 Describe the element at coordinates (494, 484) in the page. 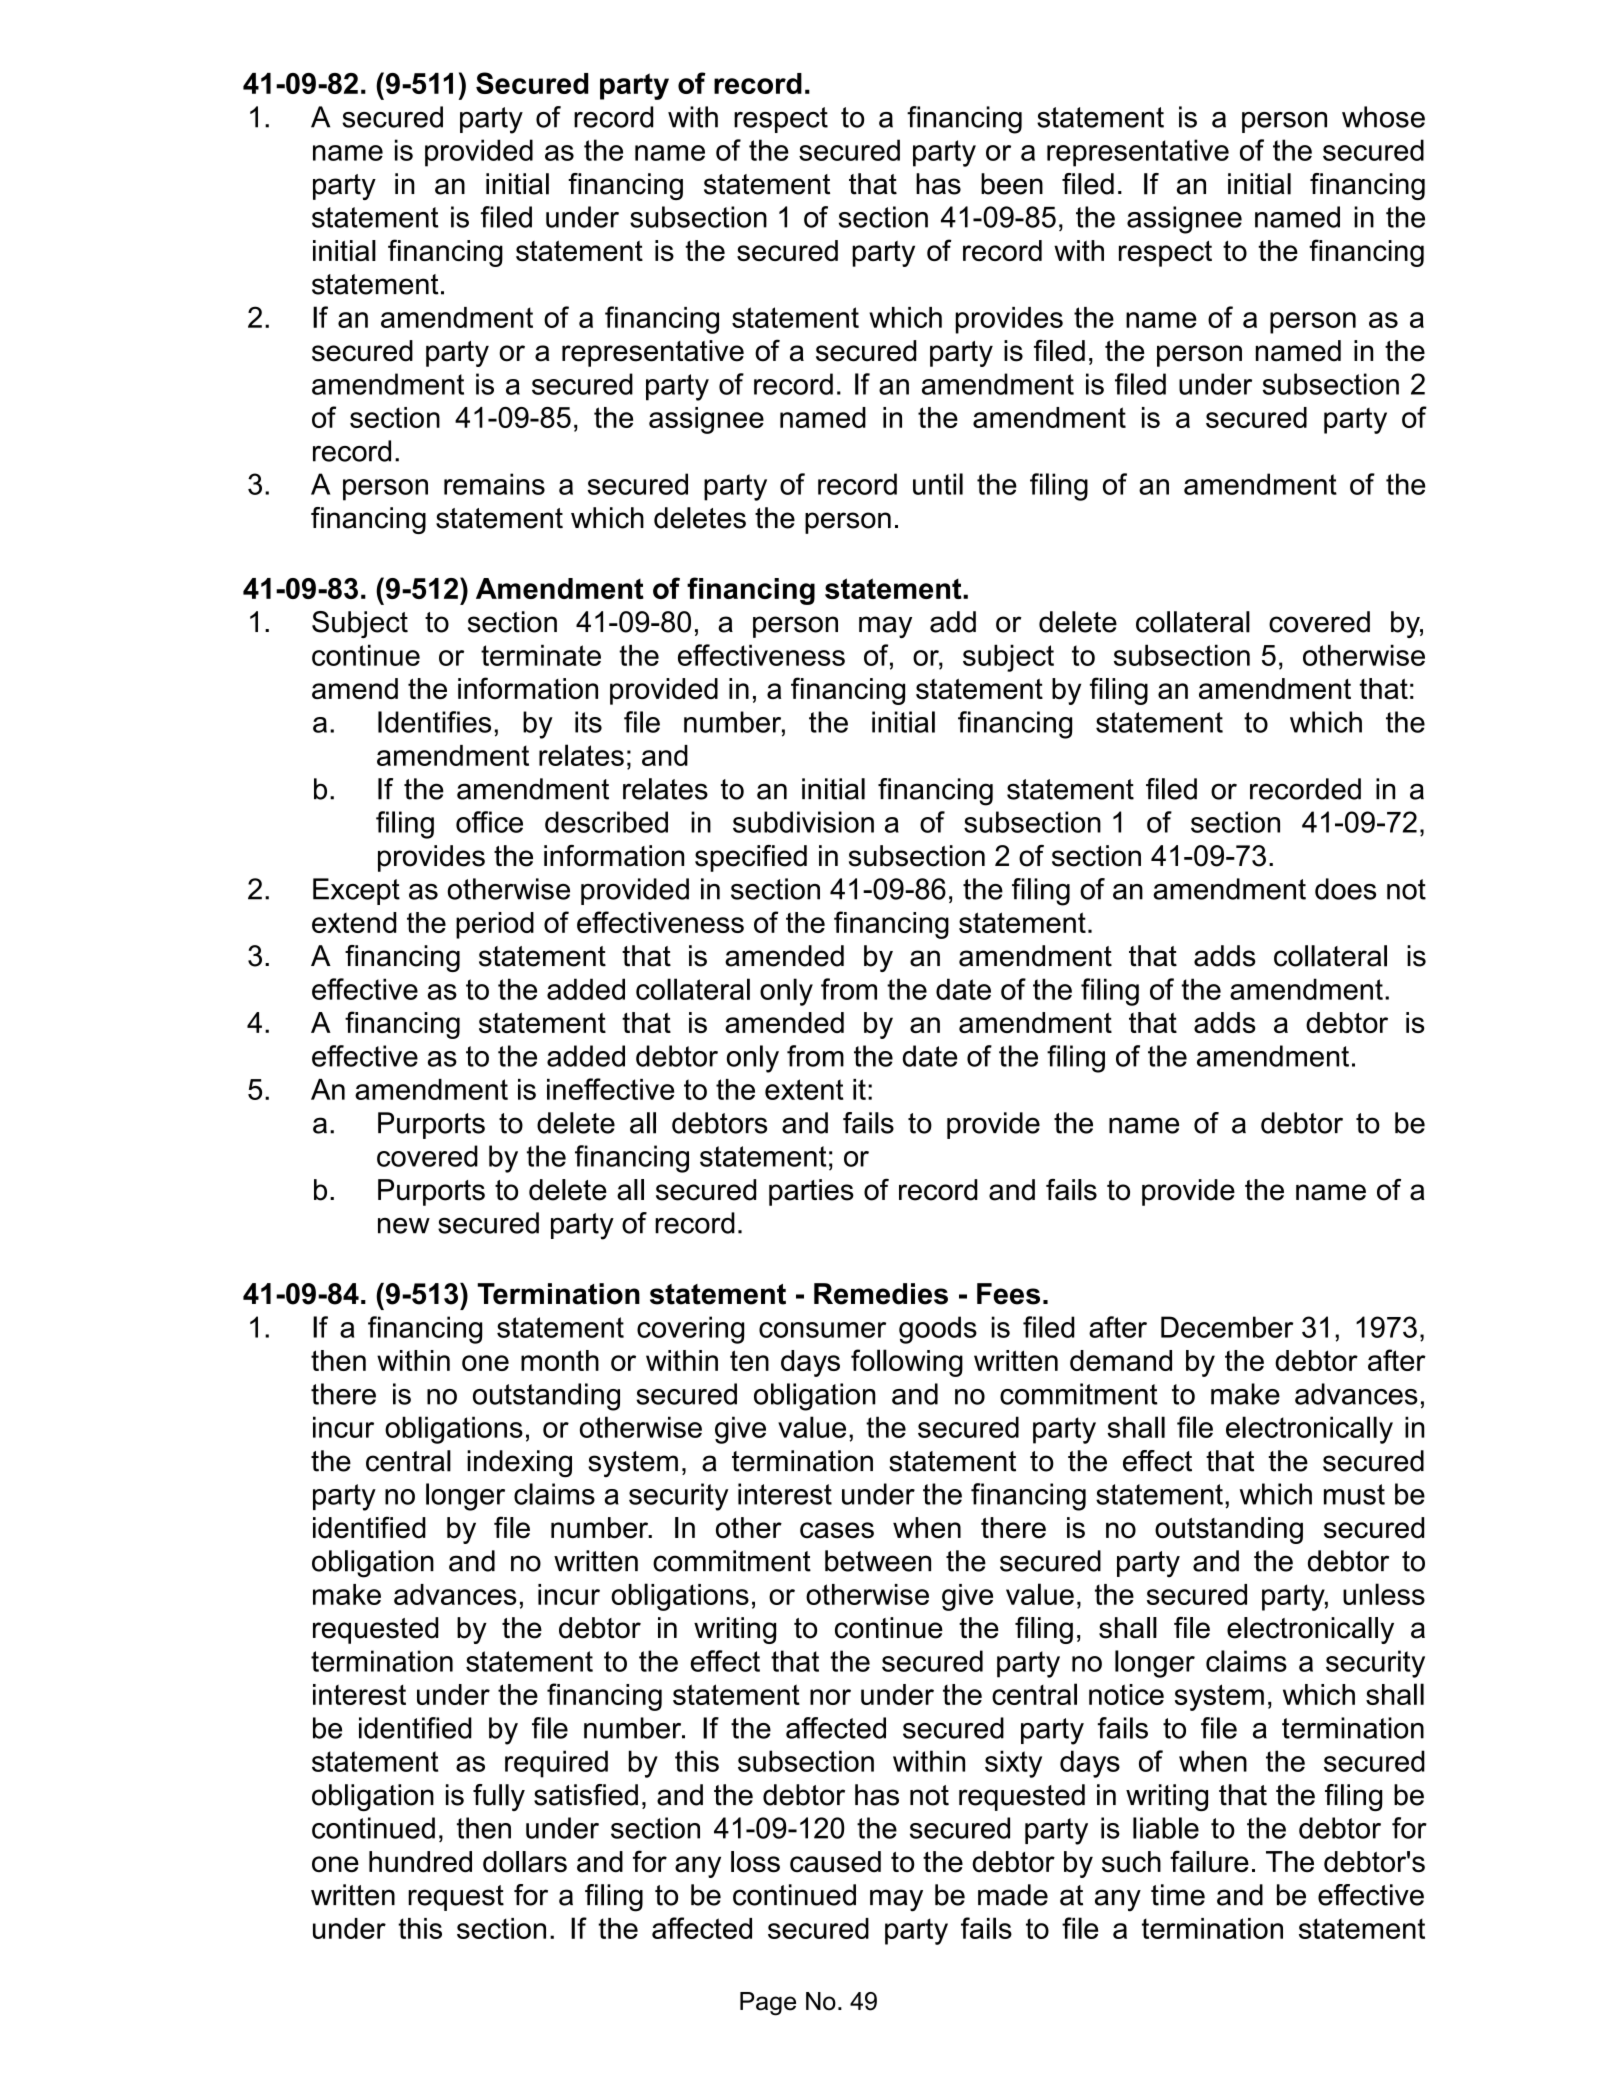

I see `remains` at that location.
